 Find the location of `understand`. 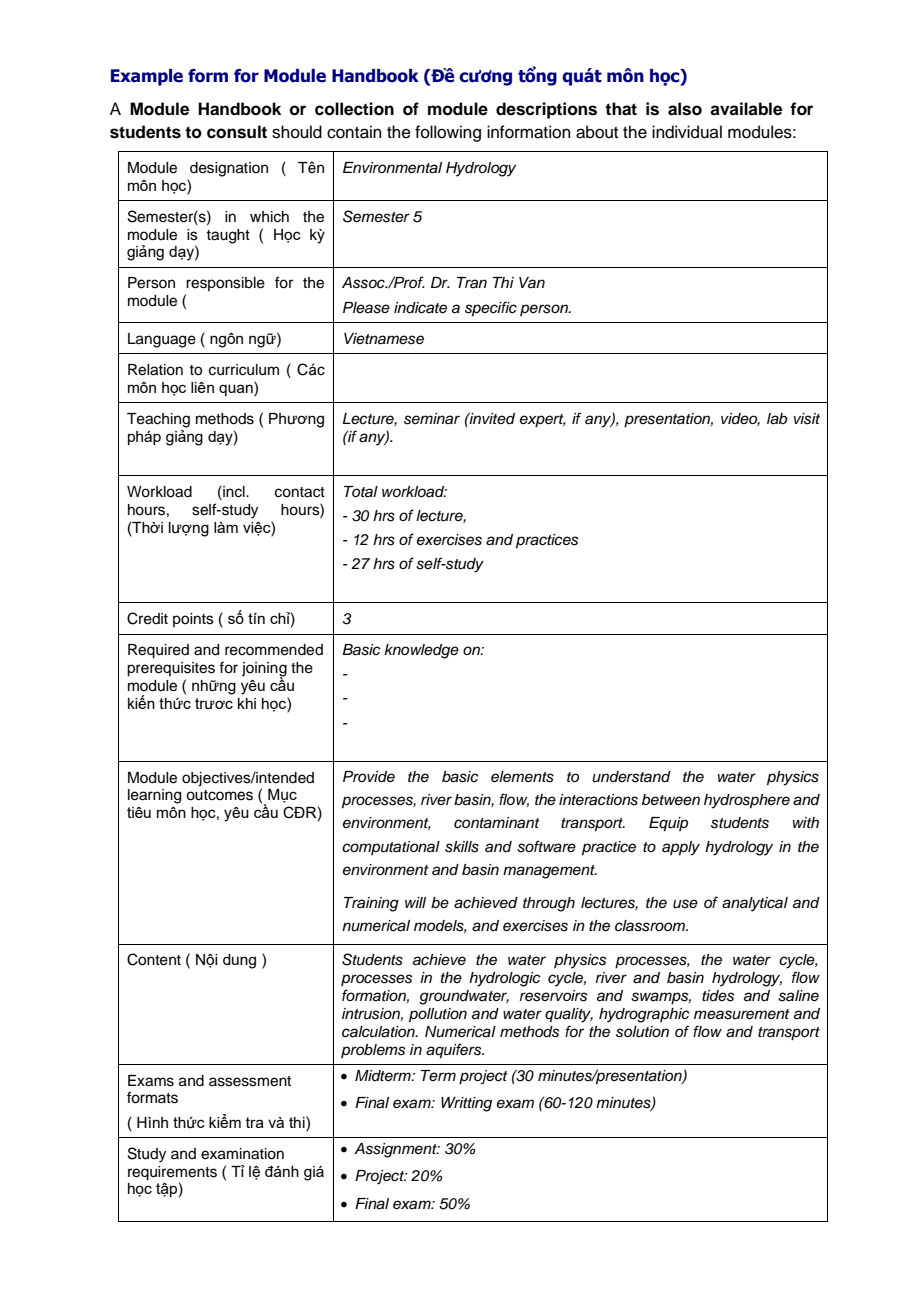

understand is located at coordinates (631, 777).
